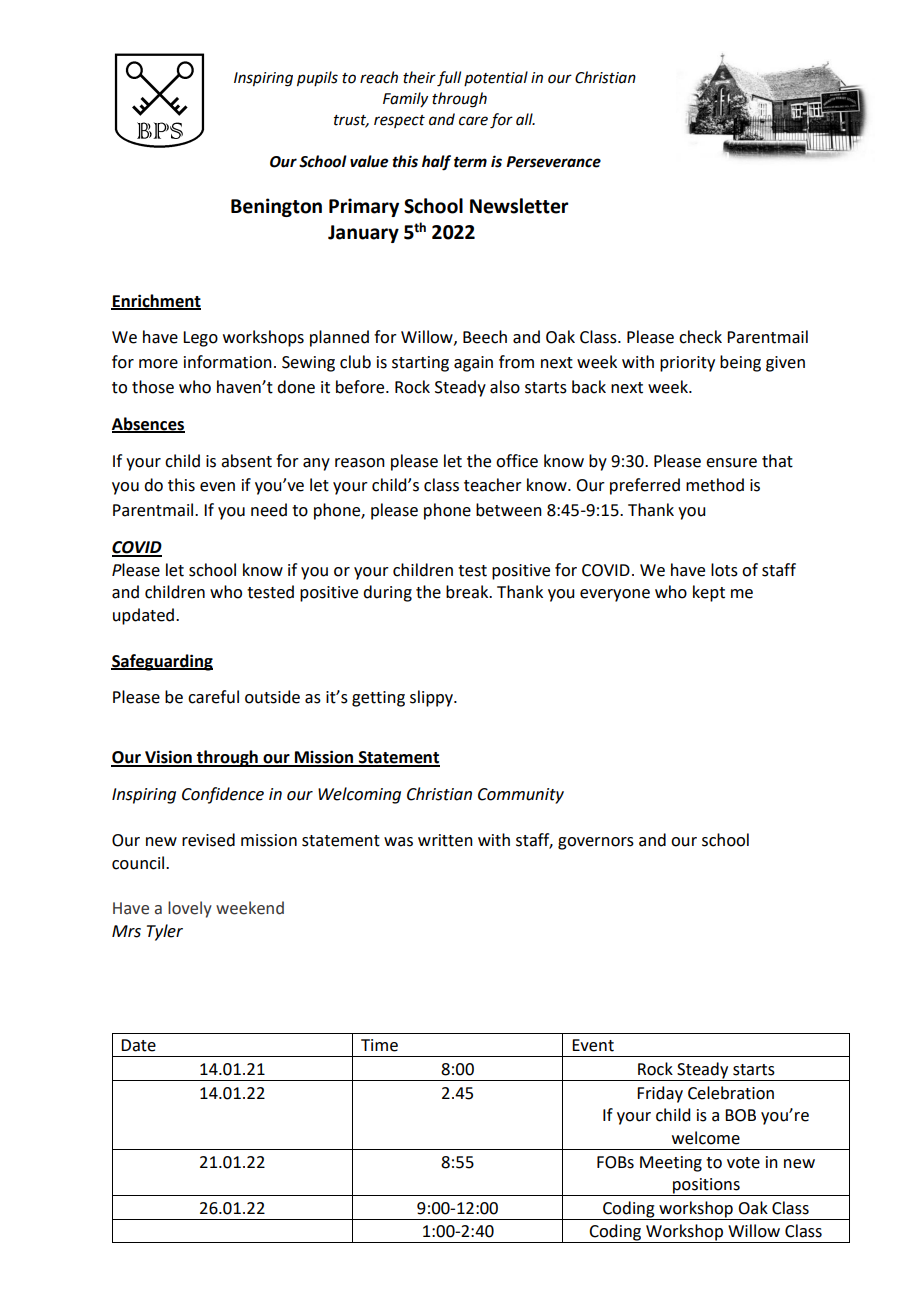 This page has width=924, height=1308. I want to click on Safeguarding, so click(162, 662).
